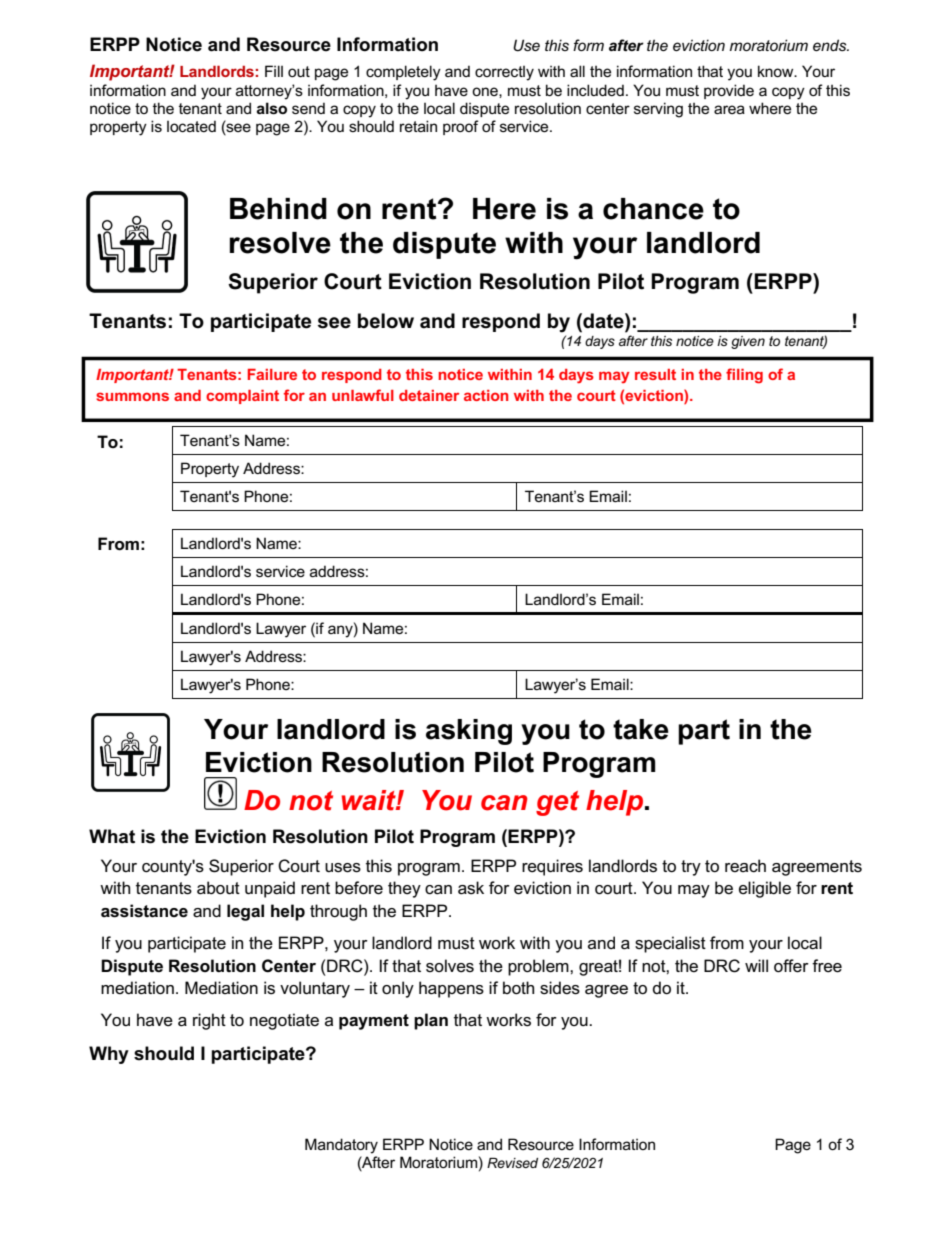 Image resolution: width=952 pixels, height=1233 pixels. What do you see at coordinates (469, 732) in the screenshot?
I see `asking` at bounding box center [469, 732].
